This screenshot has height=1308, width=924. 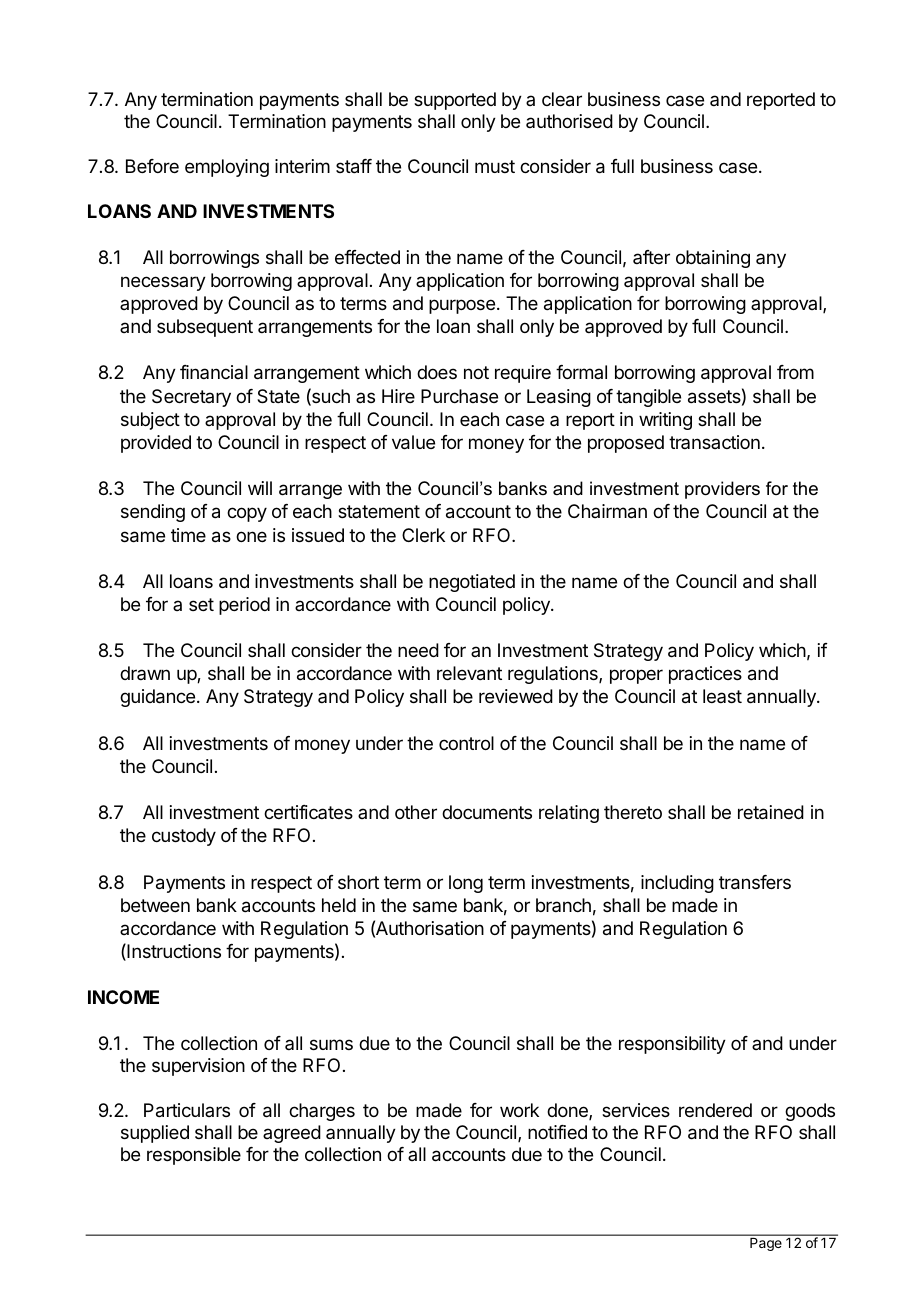 I want to click on notified, so click(x=557, y=1132).
